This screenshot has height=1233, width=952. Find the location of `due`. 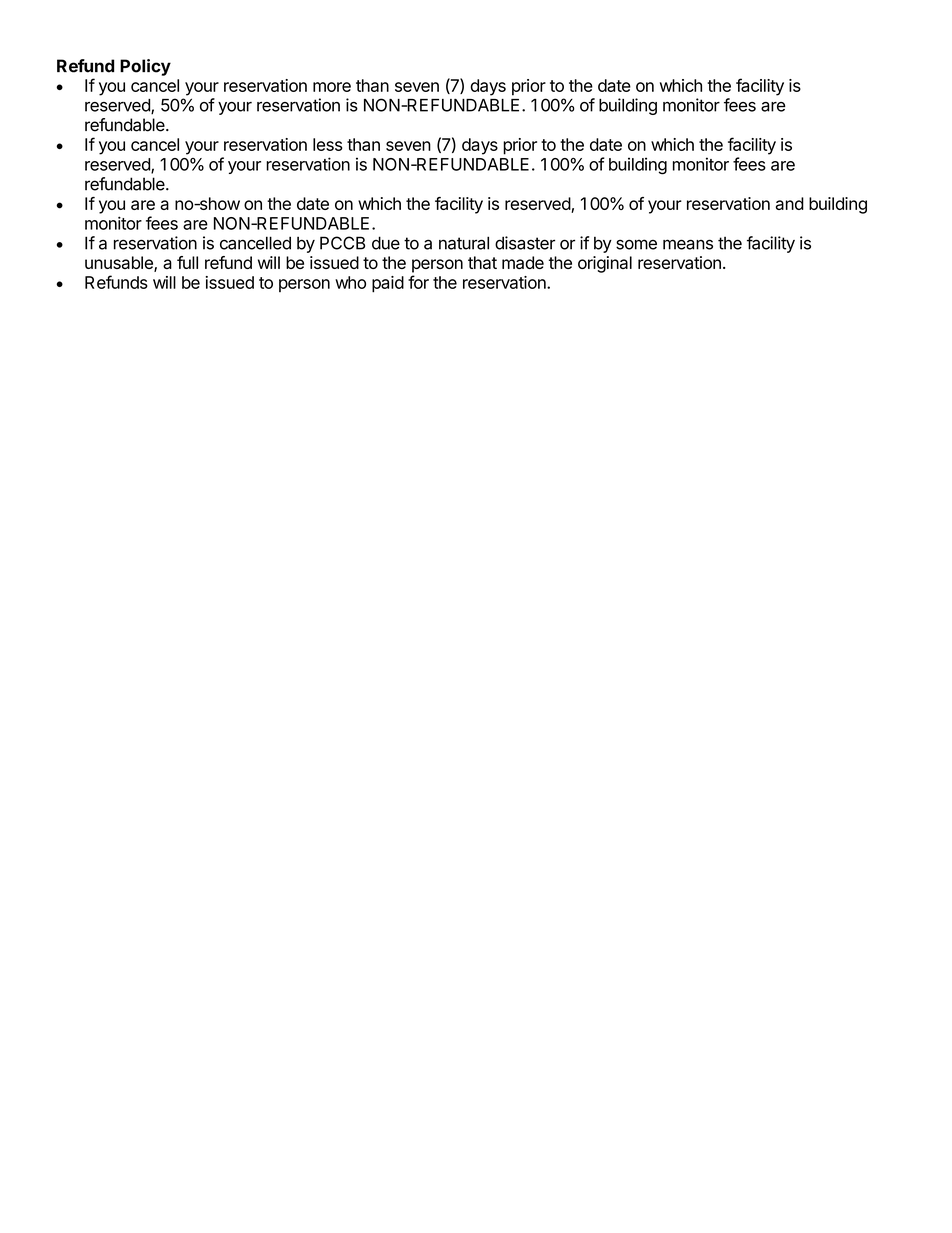

due is located at coordinates (386, 243).
